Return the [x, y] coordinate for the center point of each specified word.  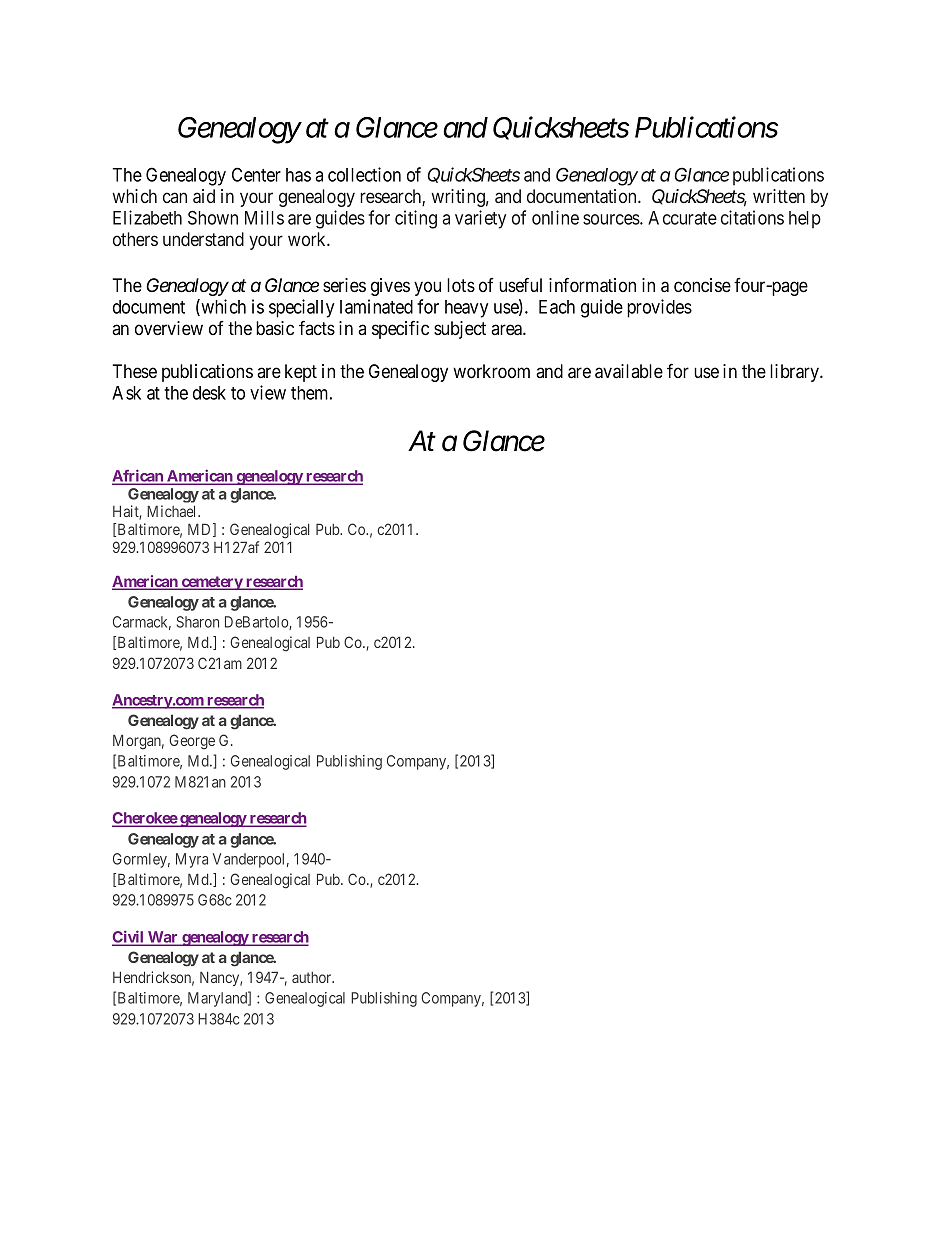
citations [752, 217]
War [163, 938]
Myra [192, 860]
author [313, 977]
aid [204, 196]
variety [480, 219]
